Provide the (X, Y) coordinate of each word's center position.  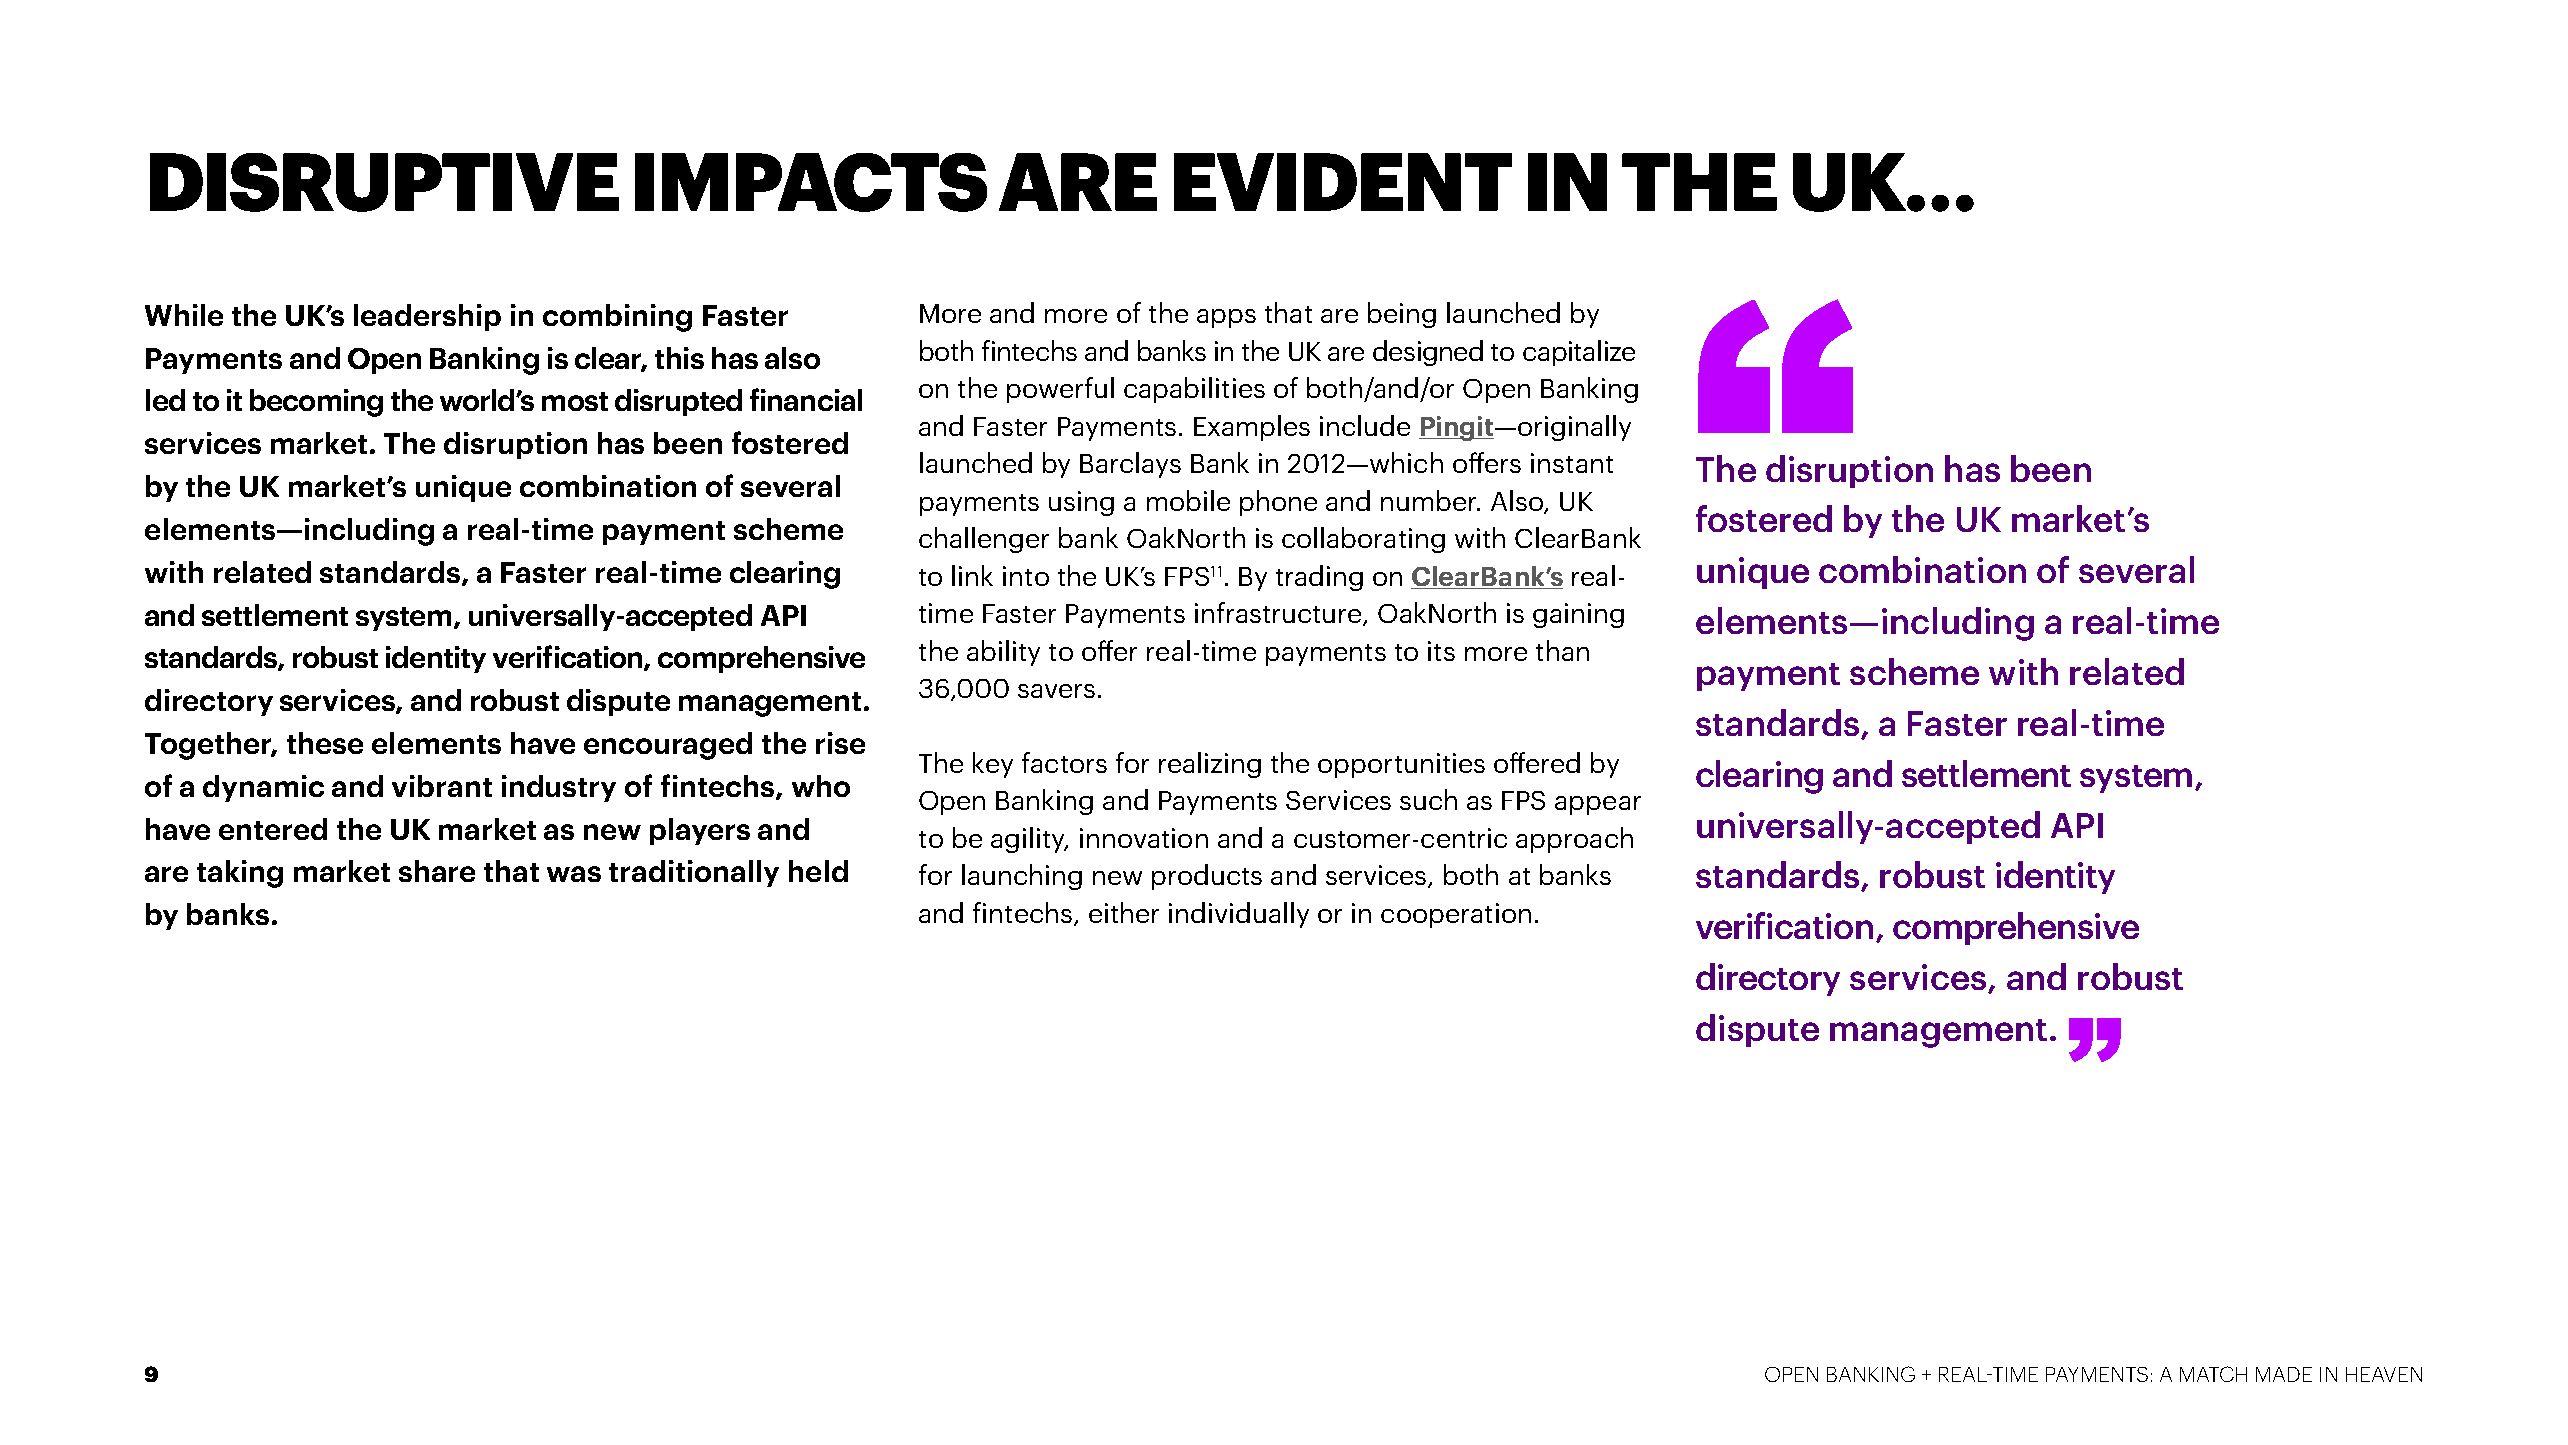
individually (1239, 915)
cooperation (1456, 915)
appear (1598, 805)
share (437, 871)
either (1124, 912)
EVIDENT (1343, 182)
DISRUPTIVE (384, 182)
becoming (316, 403)
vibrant (442, 786)
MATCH (2213, 1374)
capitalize (1579, 353)
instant (1572, 463)
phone (1278, 503)
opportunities (1401, 765)
